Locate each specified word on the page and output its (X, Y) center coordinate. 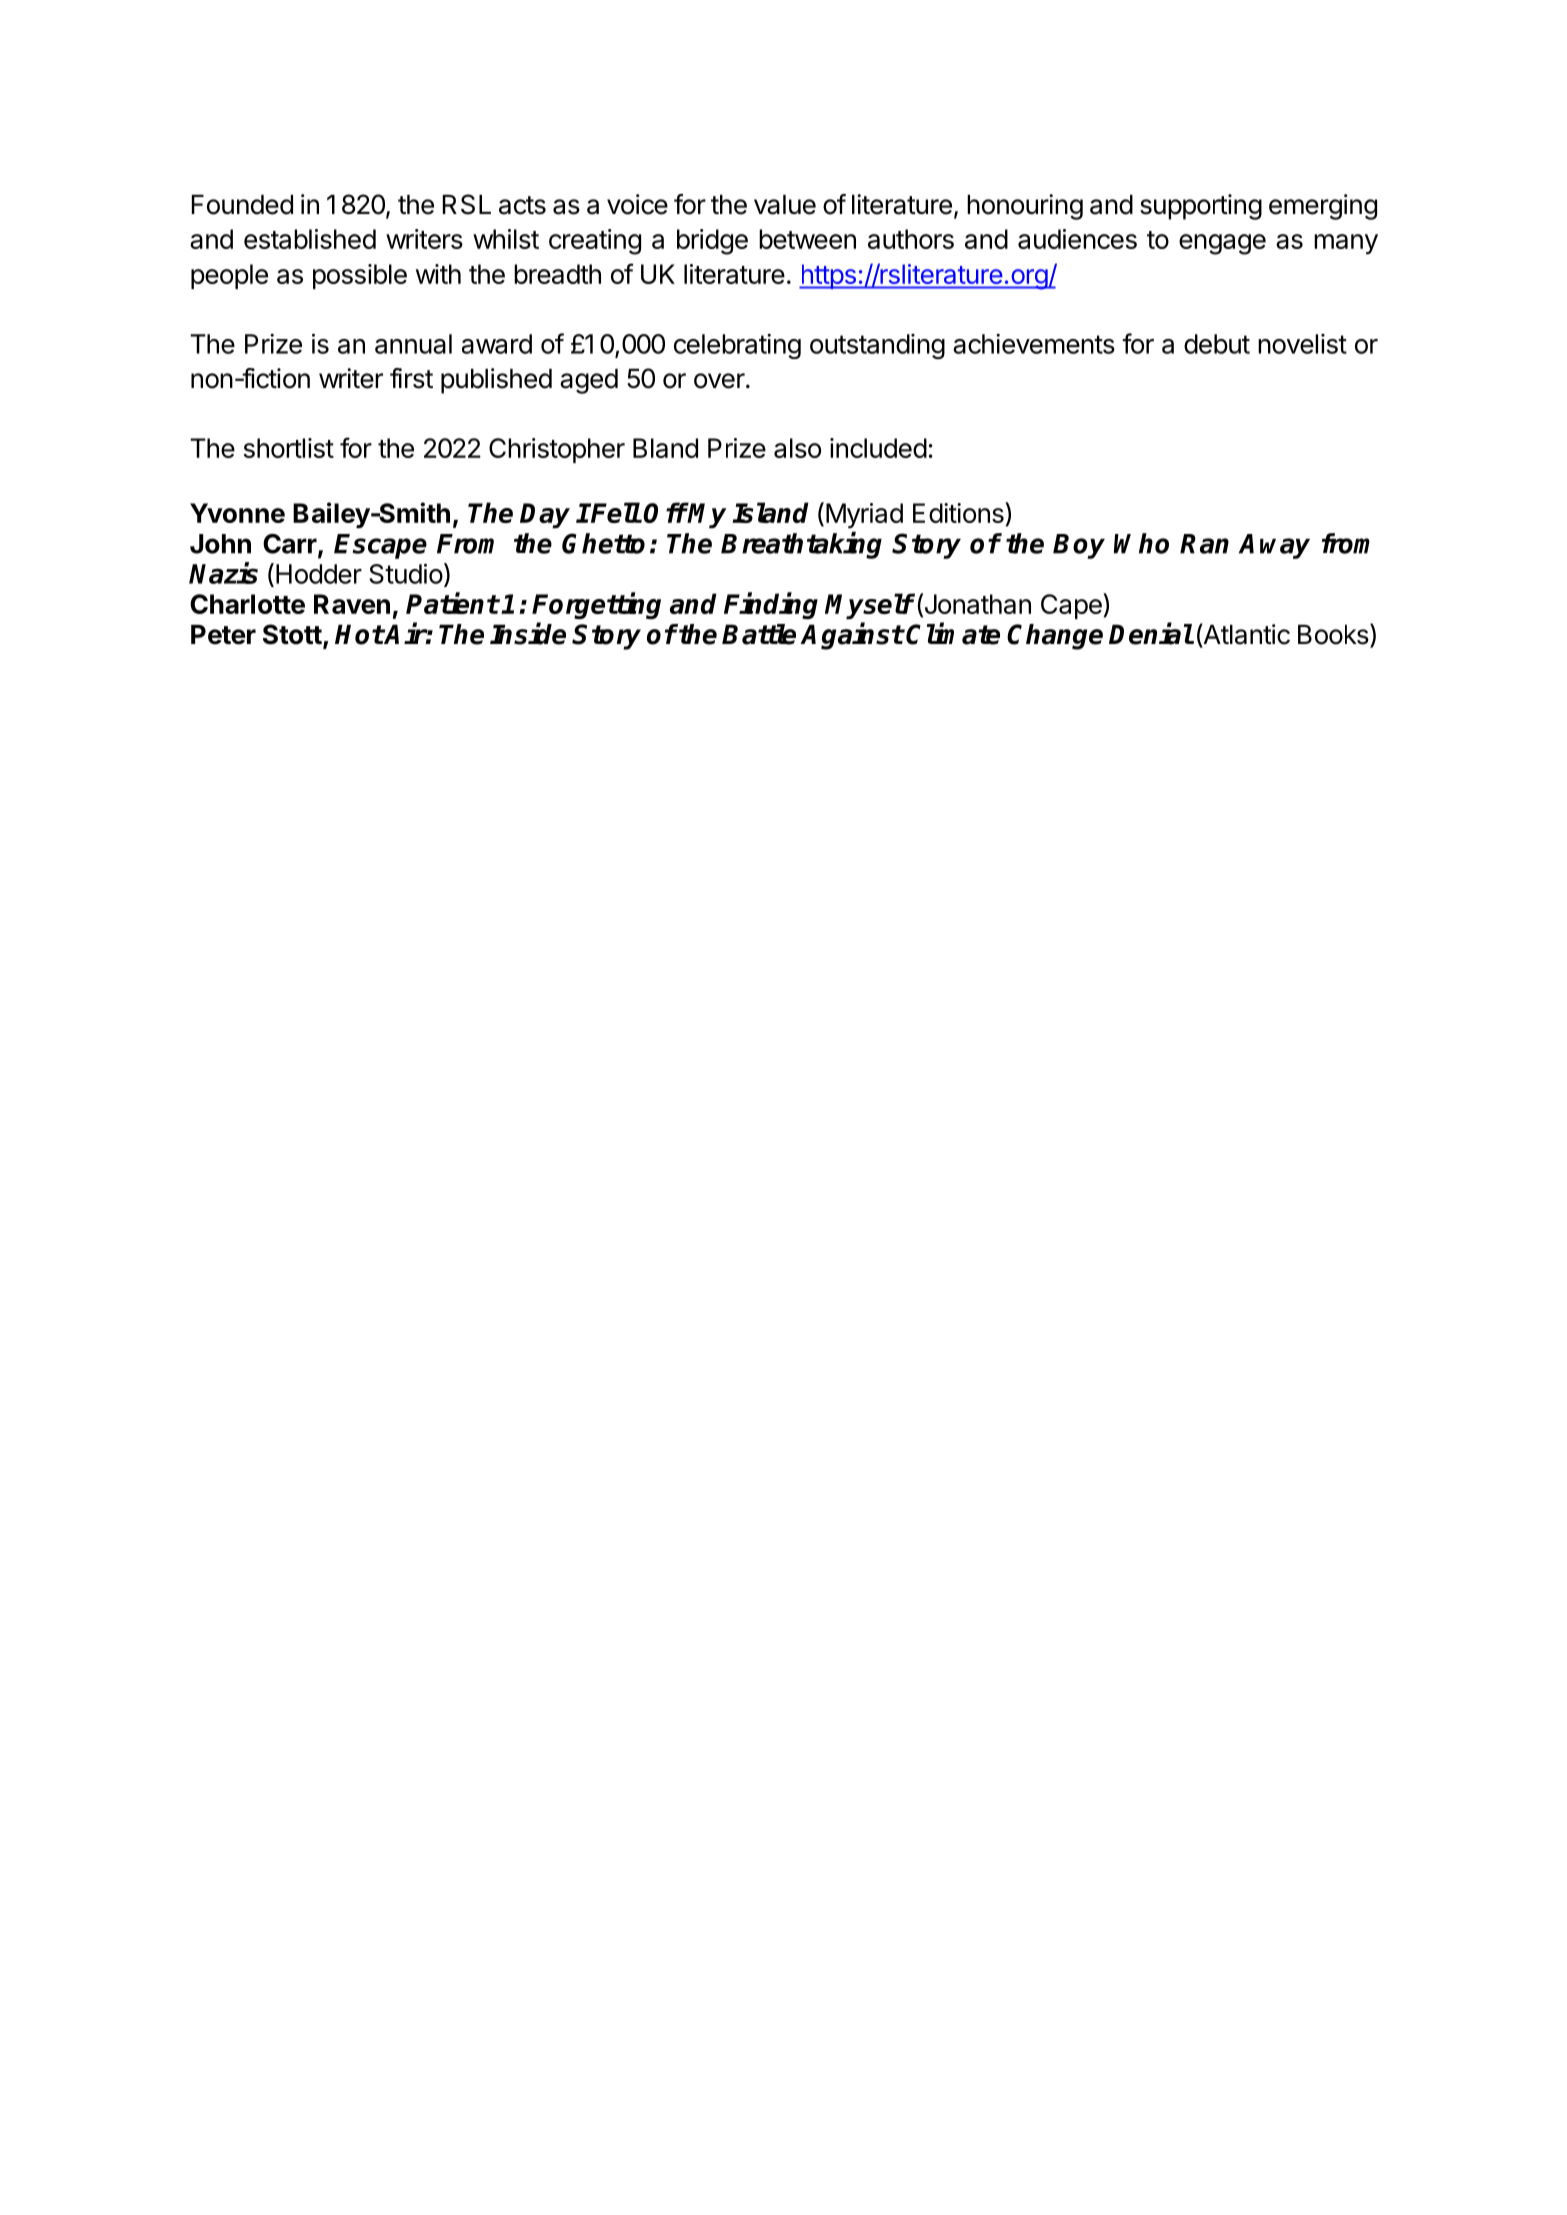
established (310, 239)
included (878, 448)
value (785, 205)
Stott (292, 634)
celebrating (737, 346)
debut (1217, 344)
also (797, 448)
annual (413, 344)
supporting (1201, 207)
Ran (1204, 544)
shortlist (289, 448)
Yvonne (237, 513)
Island (770, 512)
